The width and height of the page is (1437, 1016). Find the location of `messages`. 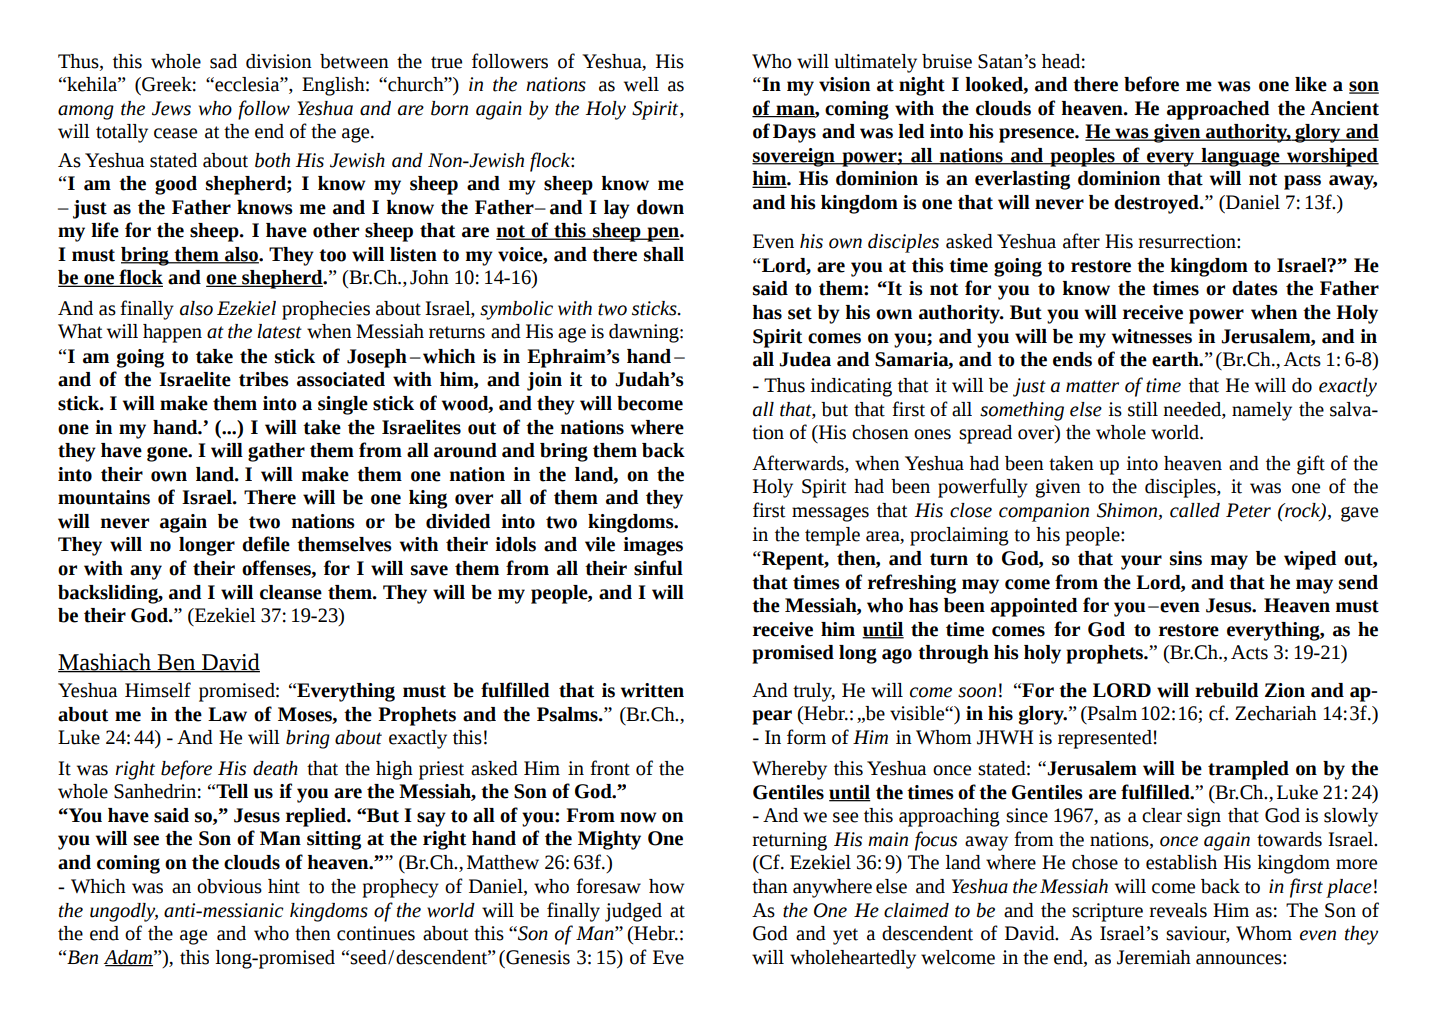

messages is located at coordinates (830, 514).
